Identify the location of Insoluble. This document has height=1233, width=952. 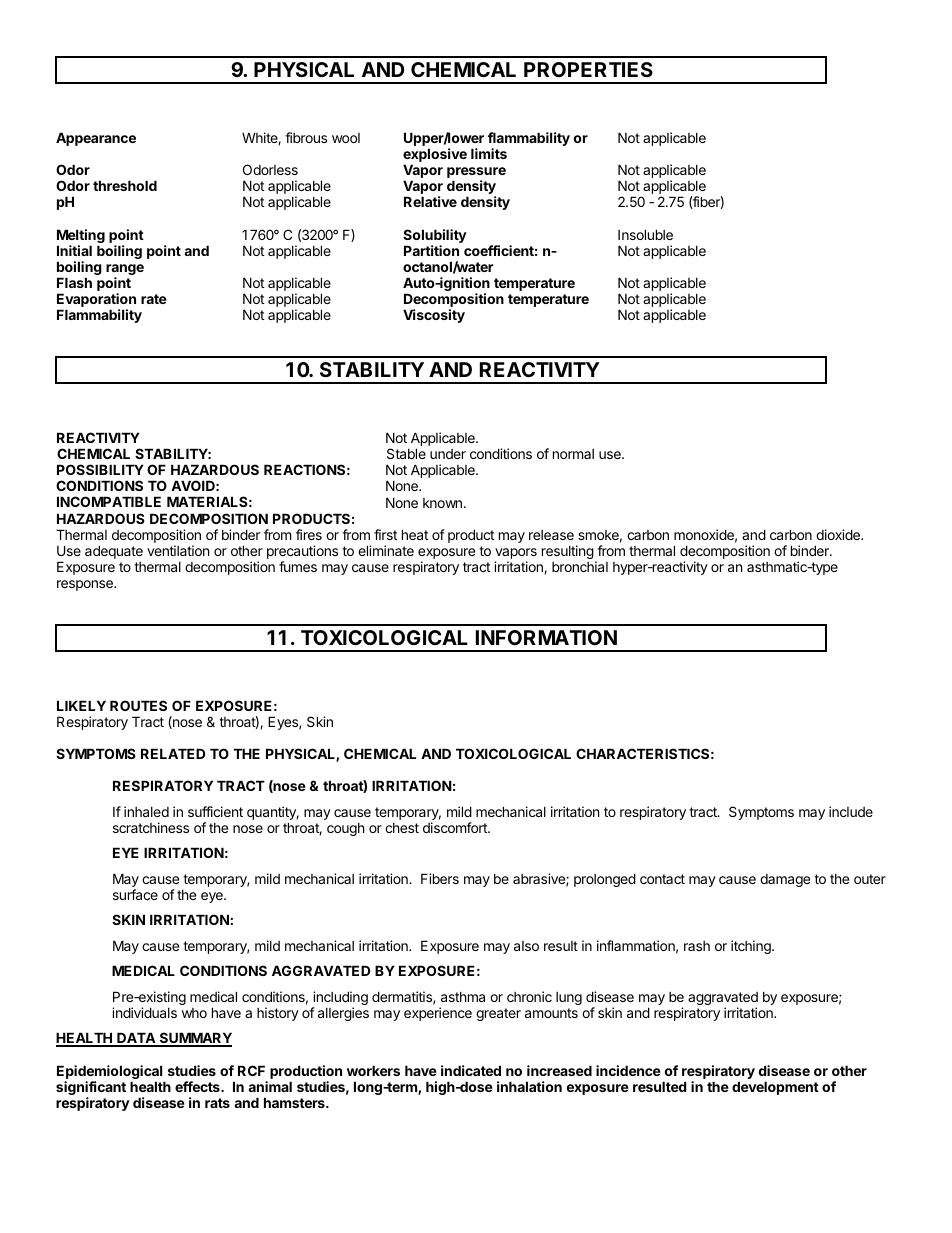
(645, 234).
